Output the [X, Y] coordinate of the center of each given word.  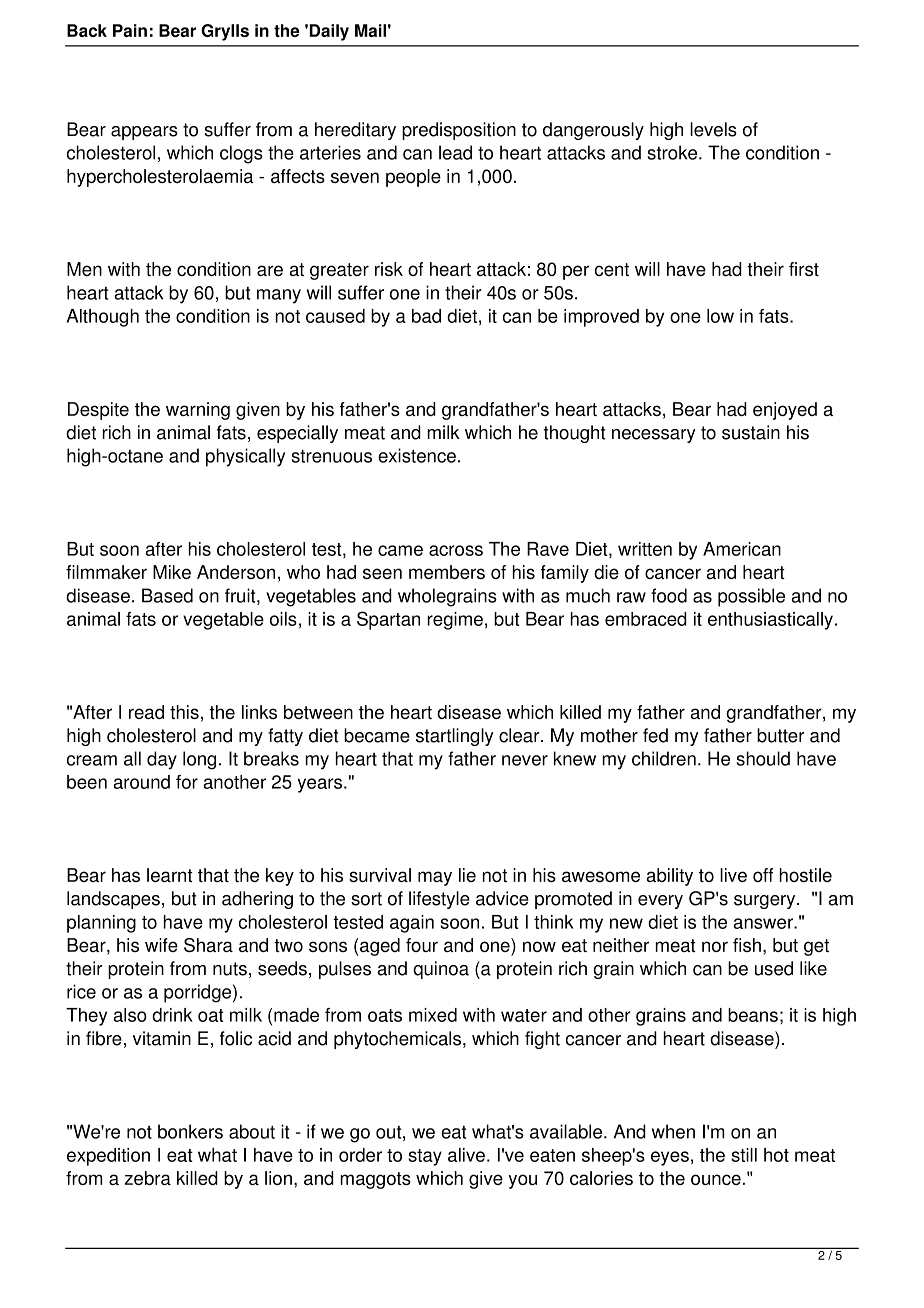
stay [425, 1157]
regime [455, 621]
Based [167, 595]
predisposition [459, 131]
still [744, 1155]
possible [751, 597]
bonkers [190, 1131]
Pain [130, 30]
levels [713, 129]
